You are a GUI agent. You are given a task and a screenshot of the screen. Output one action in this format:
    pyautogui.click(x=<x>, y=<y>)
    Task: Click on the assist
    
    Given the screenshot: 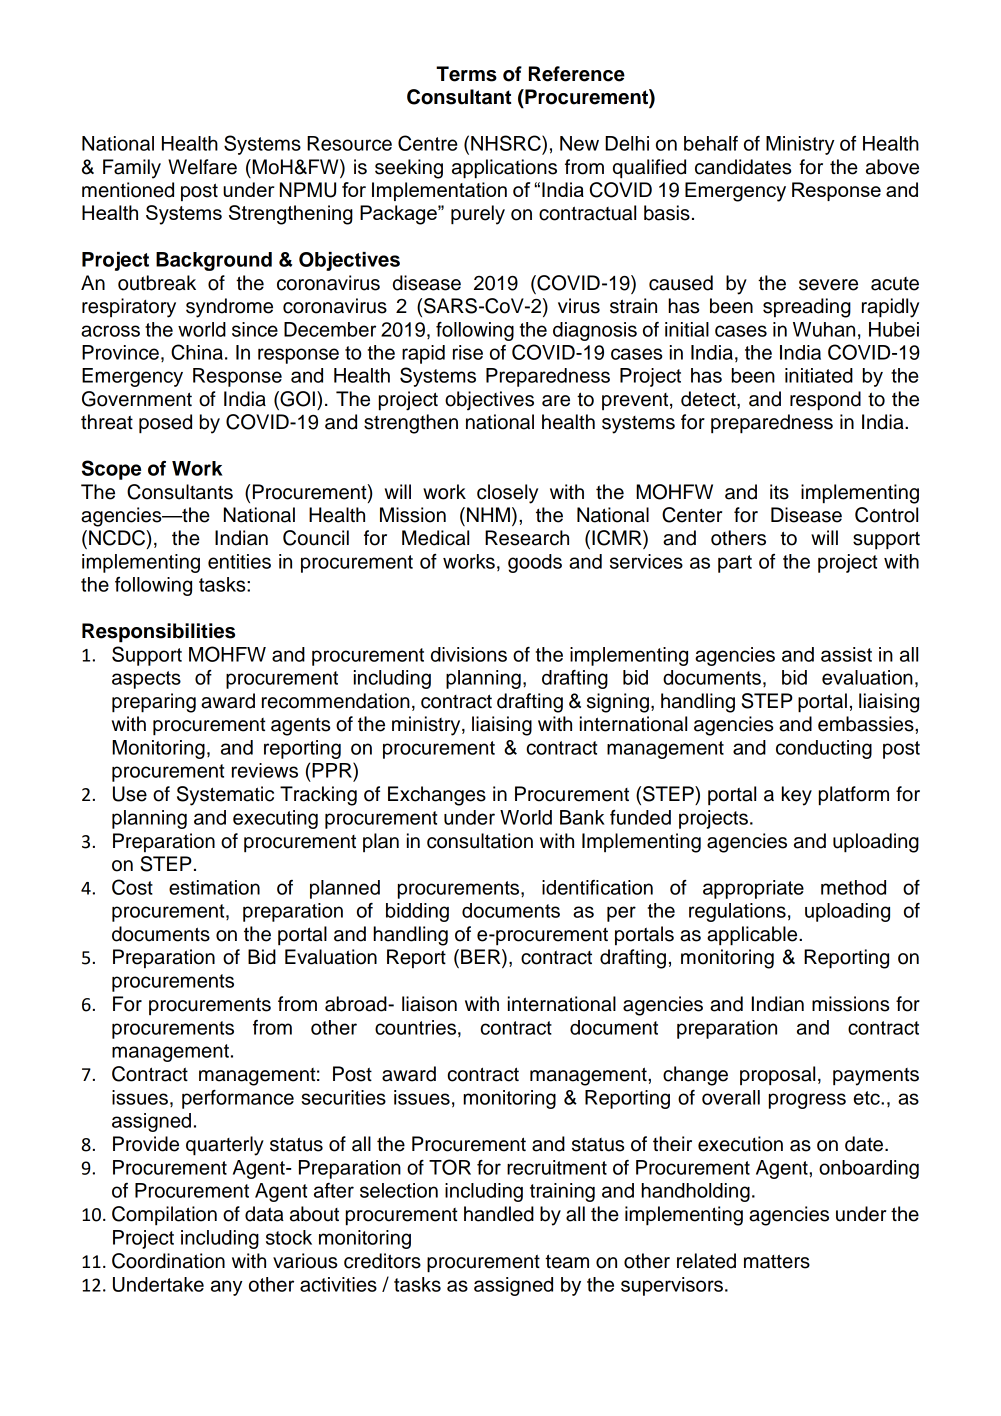 What is the action you would take?
    pyautogui.click(x=846, y=654)
